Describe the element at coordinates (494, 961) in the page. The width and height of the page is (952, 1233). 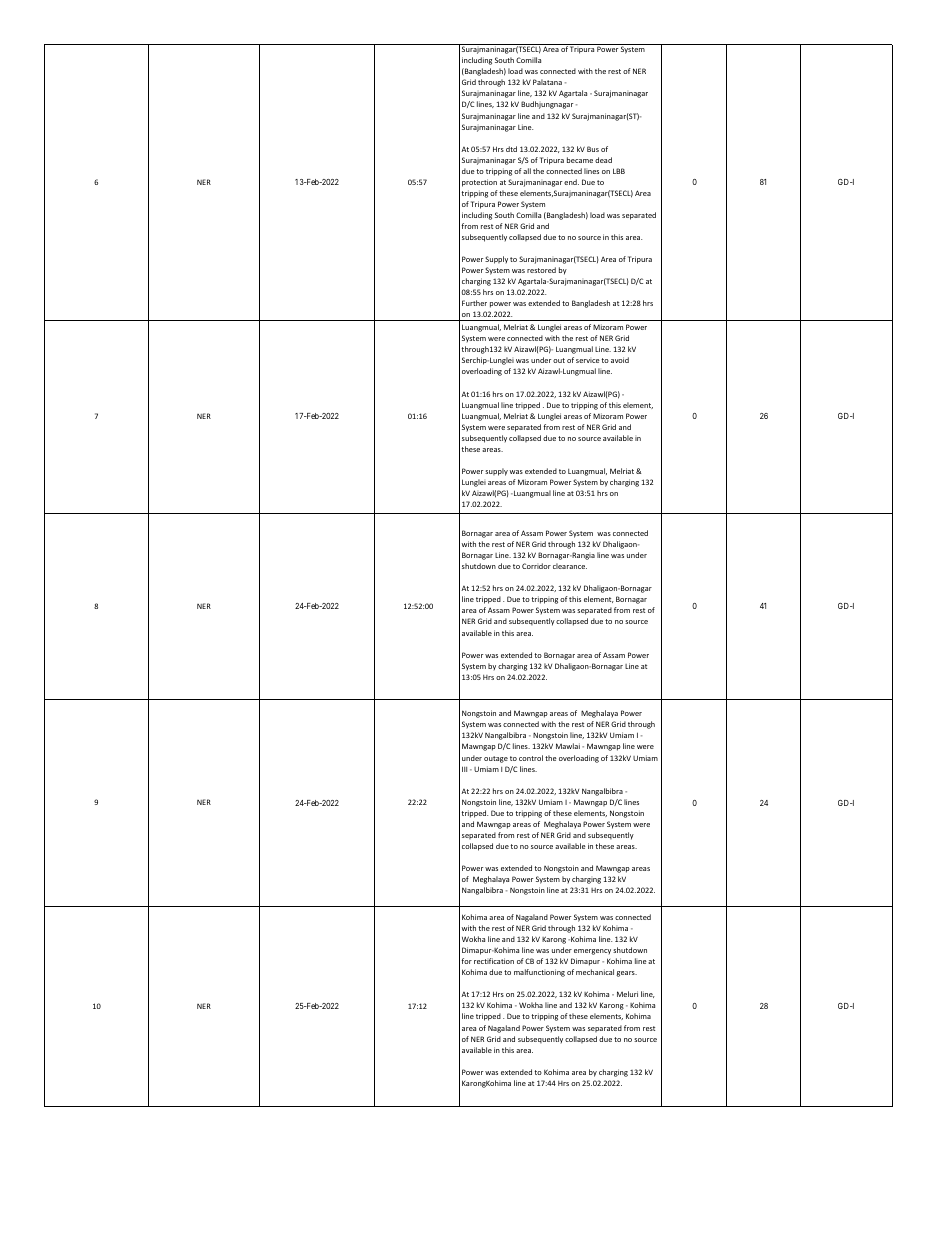
I see `rectification` at that location.
